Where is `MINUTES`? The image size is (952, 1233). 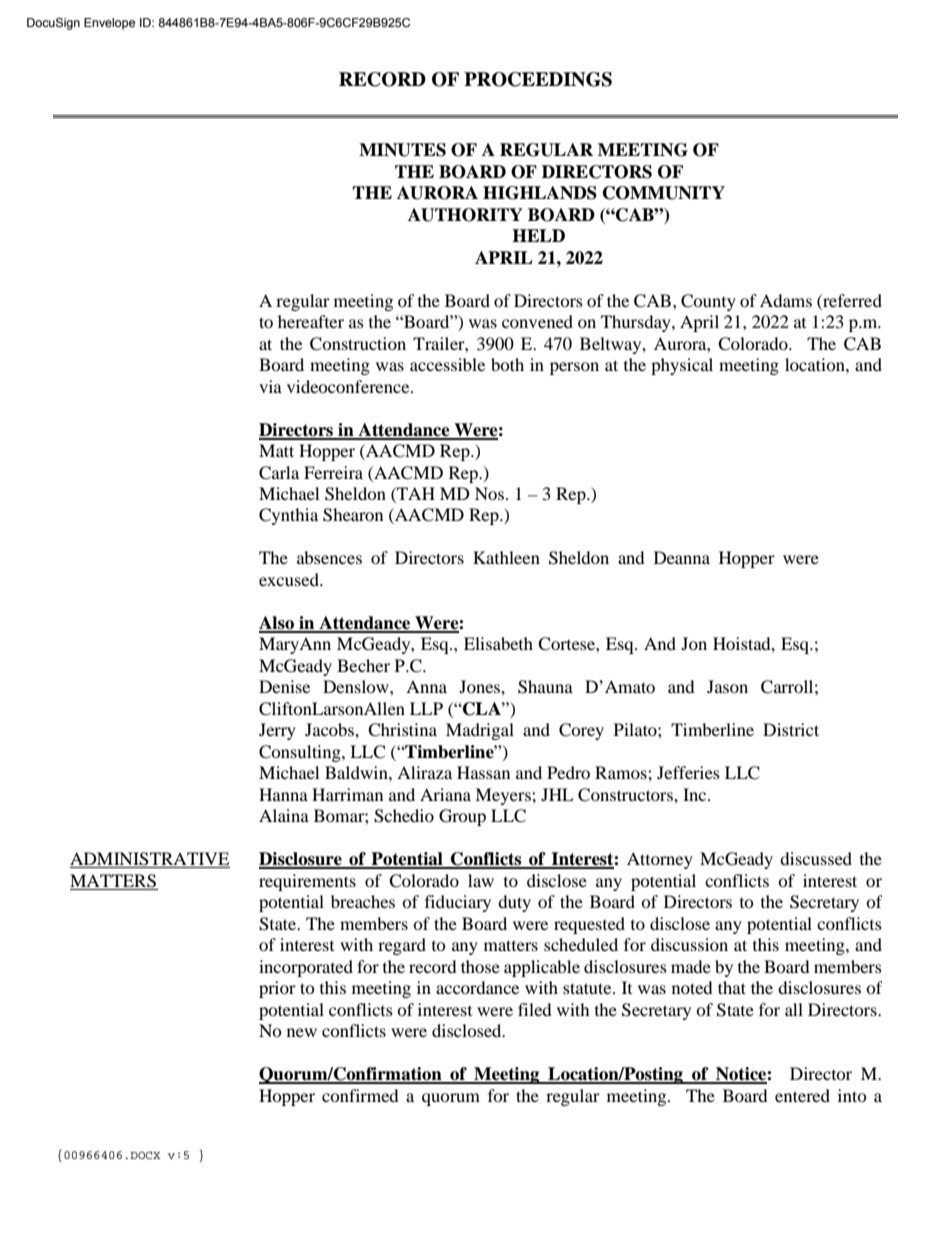 MINUTES is located at coordinates (402, 150).
